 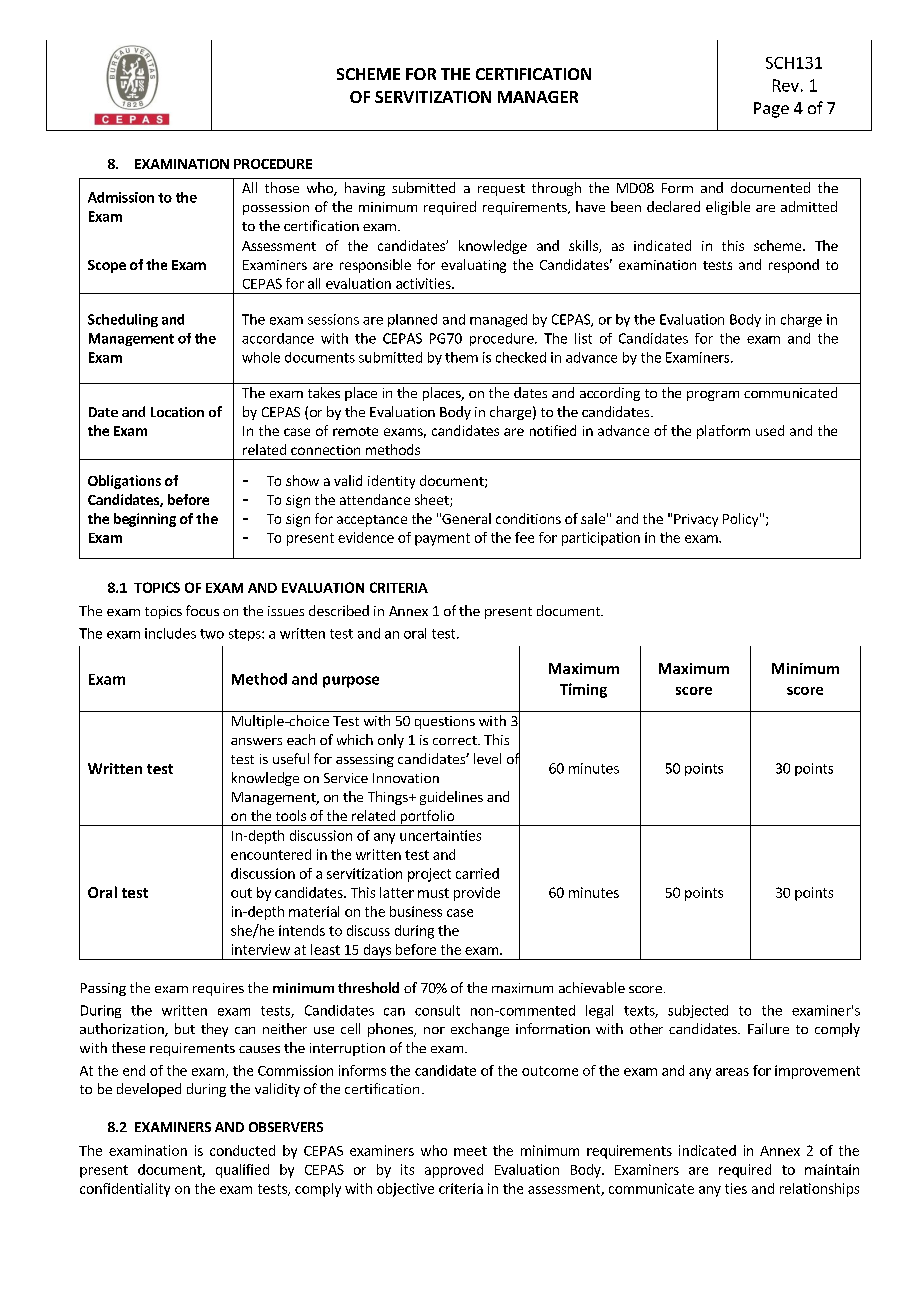 What do you see at coordinates (713, 396) in the screenshot?
I see `program` at bounding box center [713, 396].
